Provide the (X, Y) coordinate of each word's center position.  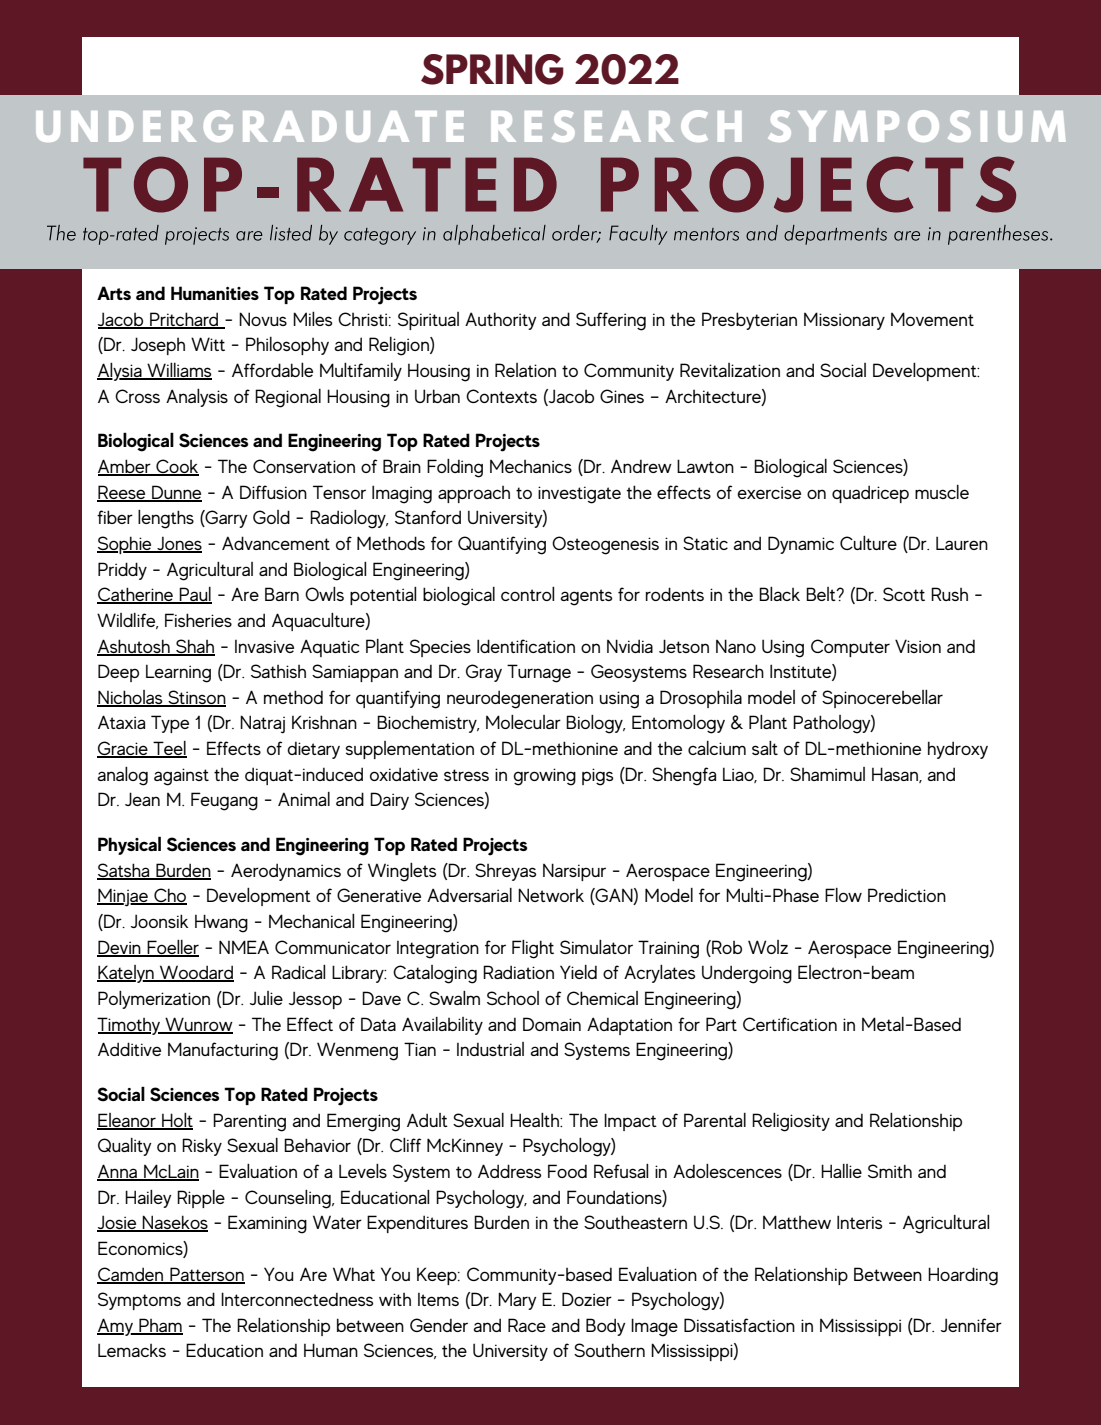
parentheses (999, 235)
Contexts (501, 396)
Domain (552, 1024)
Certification (790, 1024)
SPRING (492, 69)
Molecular (523, 722)
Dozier (587, 1299)
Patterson (206, 1275)
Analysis (197, 397)
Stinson (196, 698)
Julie (266, 998)
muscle (942, 492)
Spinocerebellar (882, 699)
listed (291, 233)
